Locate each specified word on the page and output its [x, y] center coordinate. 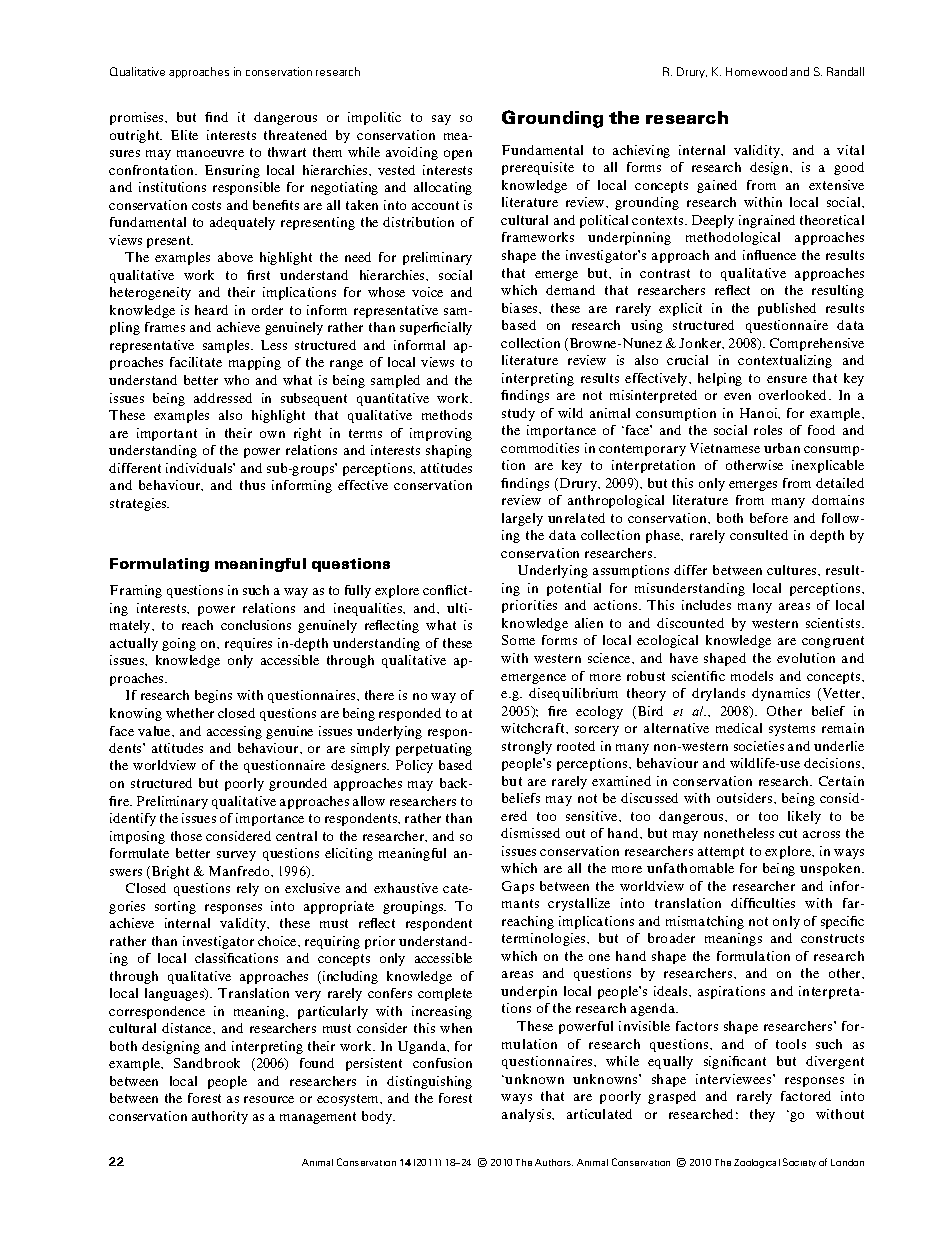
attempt [721, 853]
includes [706, 605]
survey [236, 856]
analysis [528, 1115]
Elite [184, 135]
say [441, 120]
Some [518, 640]
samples [227, 346]
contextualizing [785, 361]
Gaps [518, 887]
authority [220, 1117]
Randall [845, 71]
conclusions [256, 625]
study [518, 414]
